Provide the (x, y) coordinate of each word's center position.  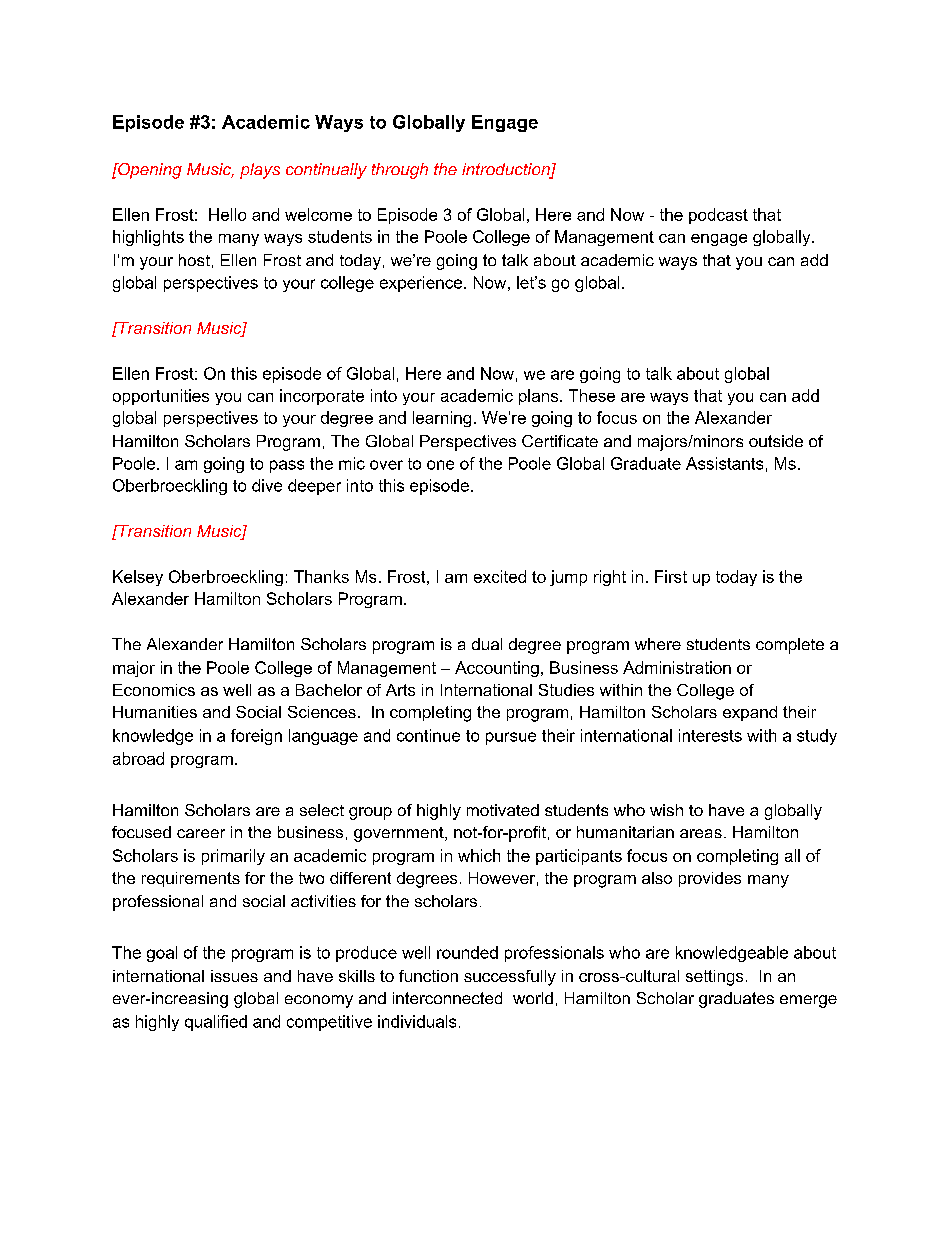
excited (500, 576)
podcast (718, 216)
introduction (507, 170)
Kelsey (138, 578)
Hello (227, 214)
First (671, 576)
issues (234, 976)
